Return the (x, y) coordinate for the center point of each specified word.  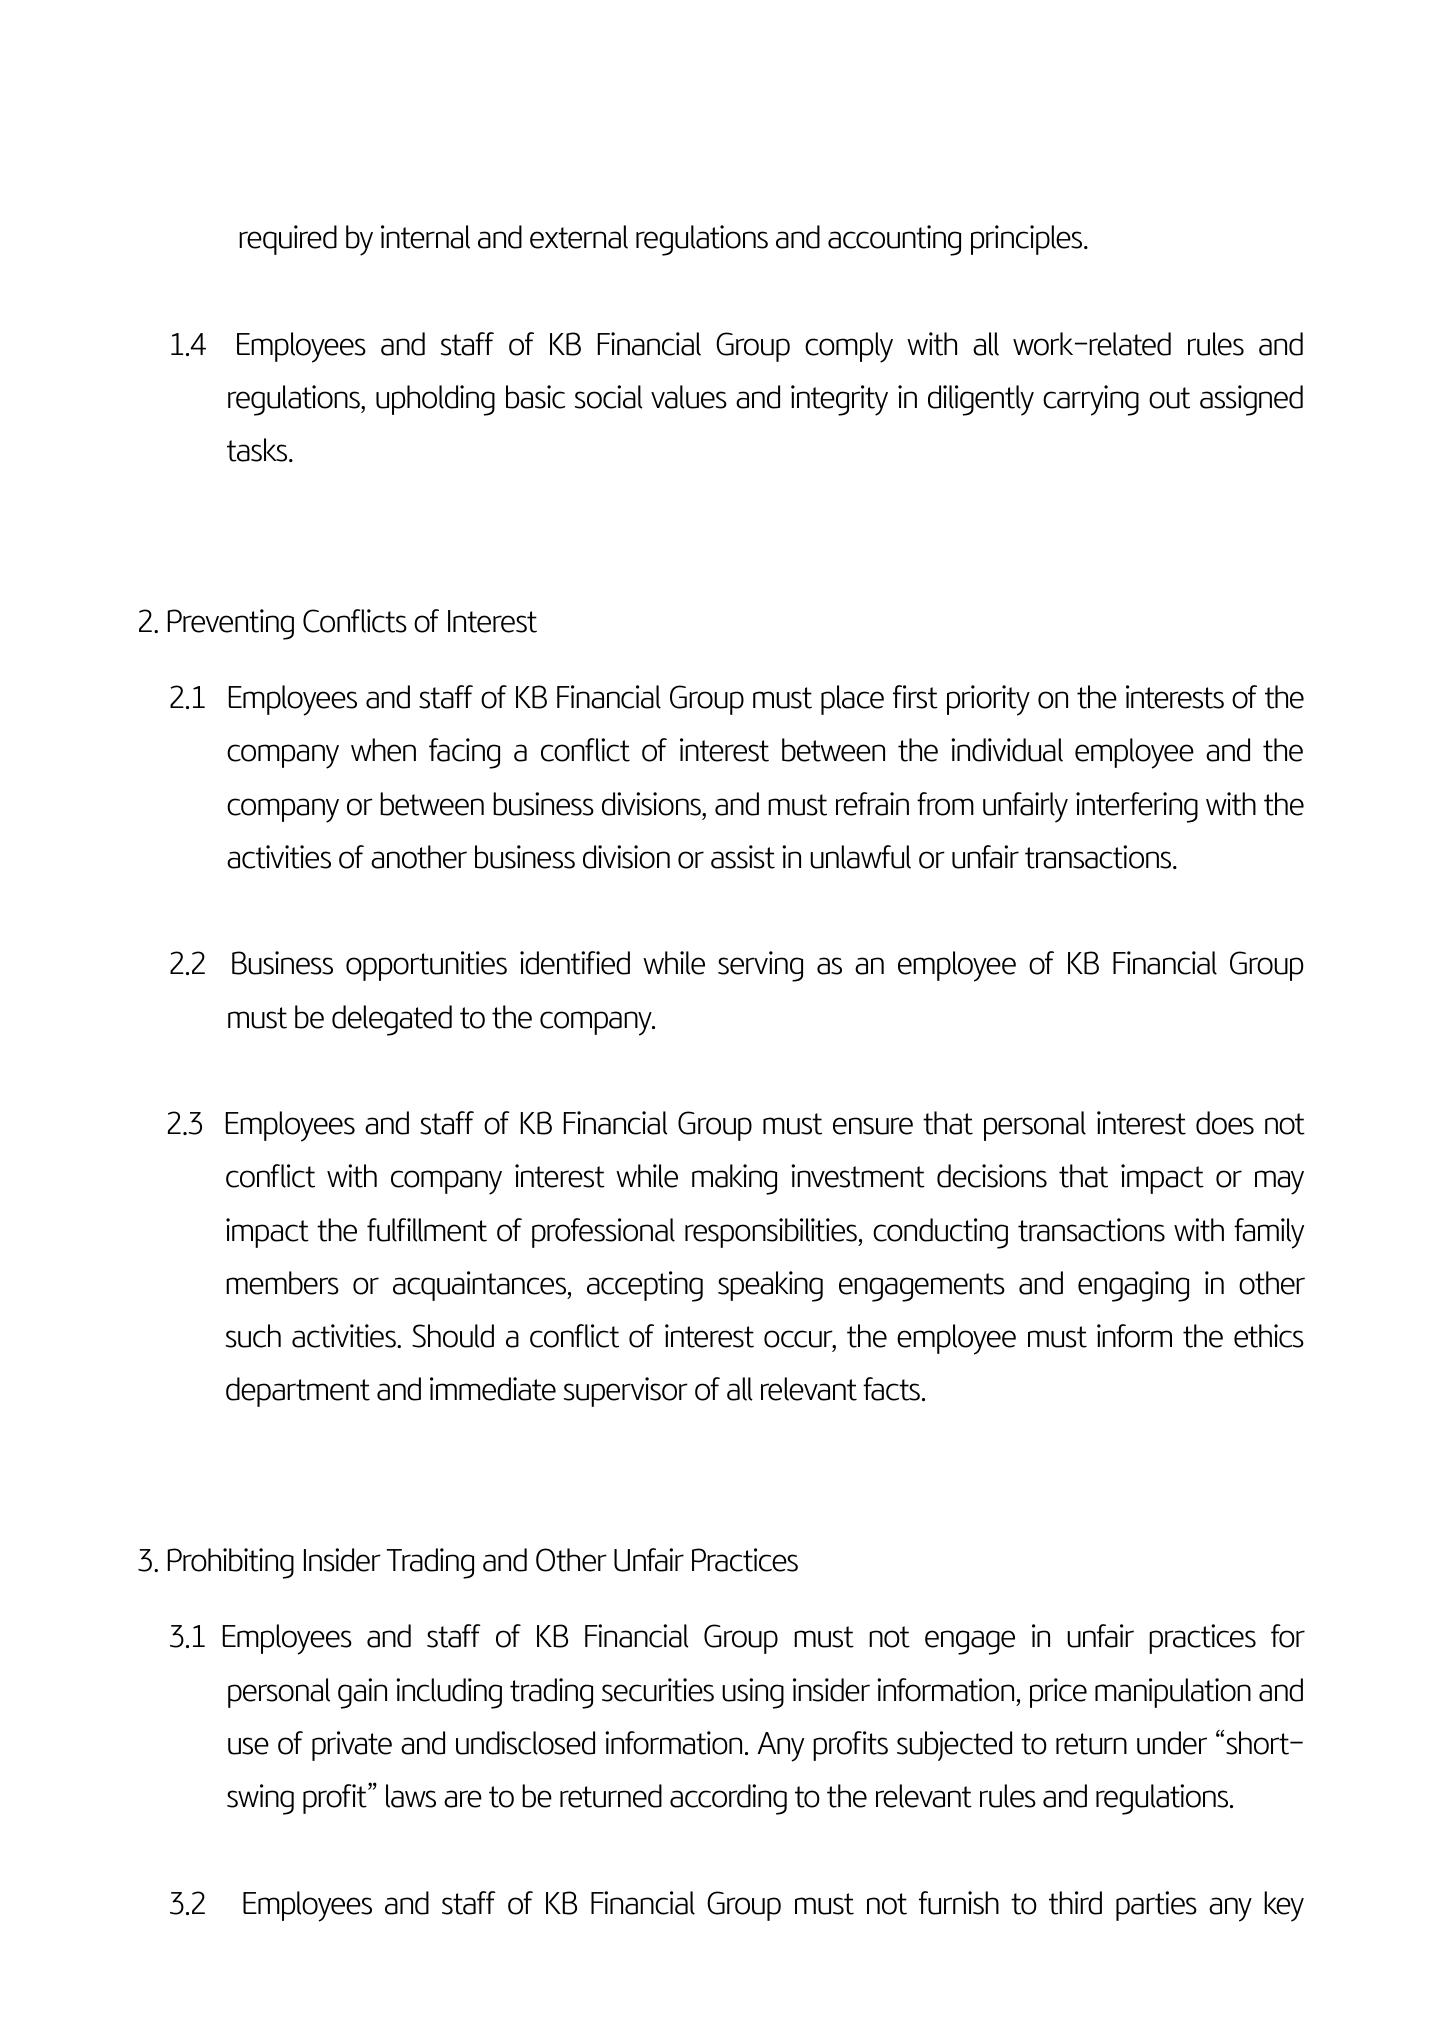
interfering (1137, 807)
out (1169, 398)
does (1225, 1123)
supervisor (626, 1392)
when (383, 750)
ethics (1269, 1336)
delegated (392, 1020)
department (298, 1392)
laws (411, 1796)
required (288, 240)
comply (849, 347)
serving (760, 966)
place (852, 700)
